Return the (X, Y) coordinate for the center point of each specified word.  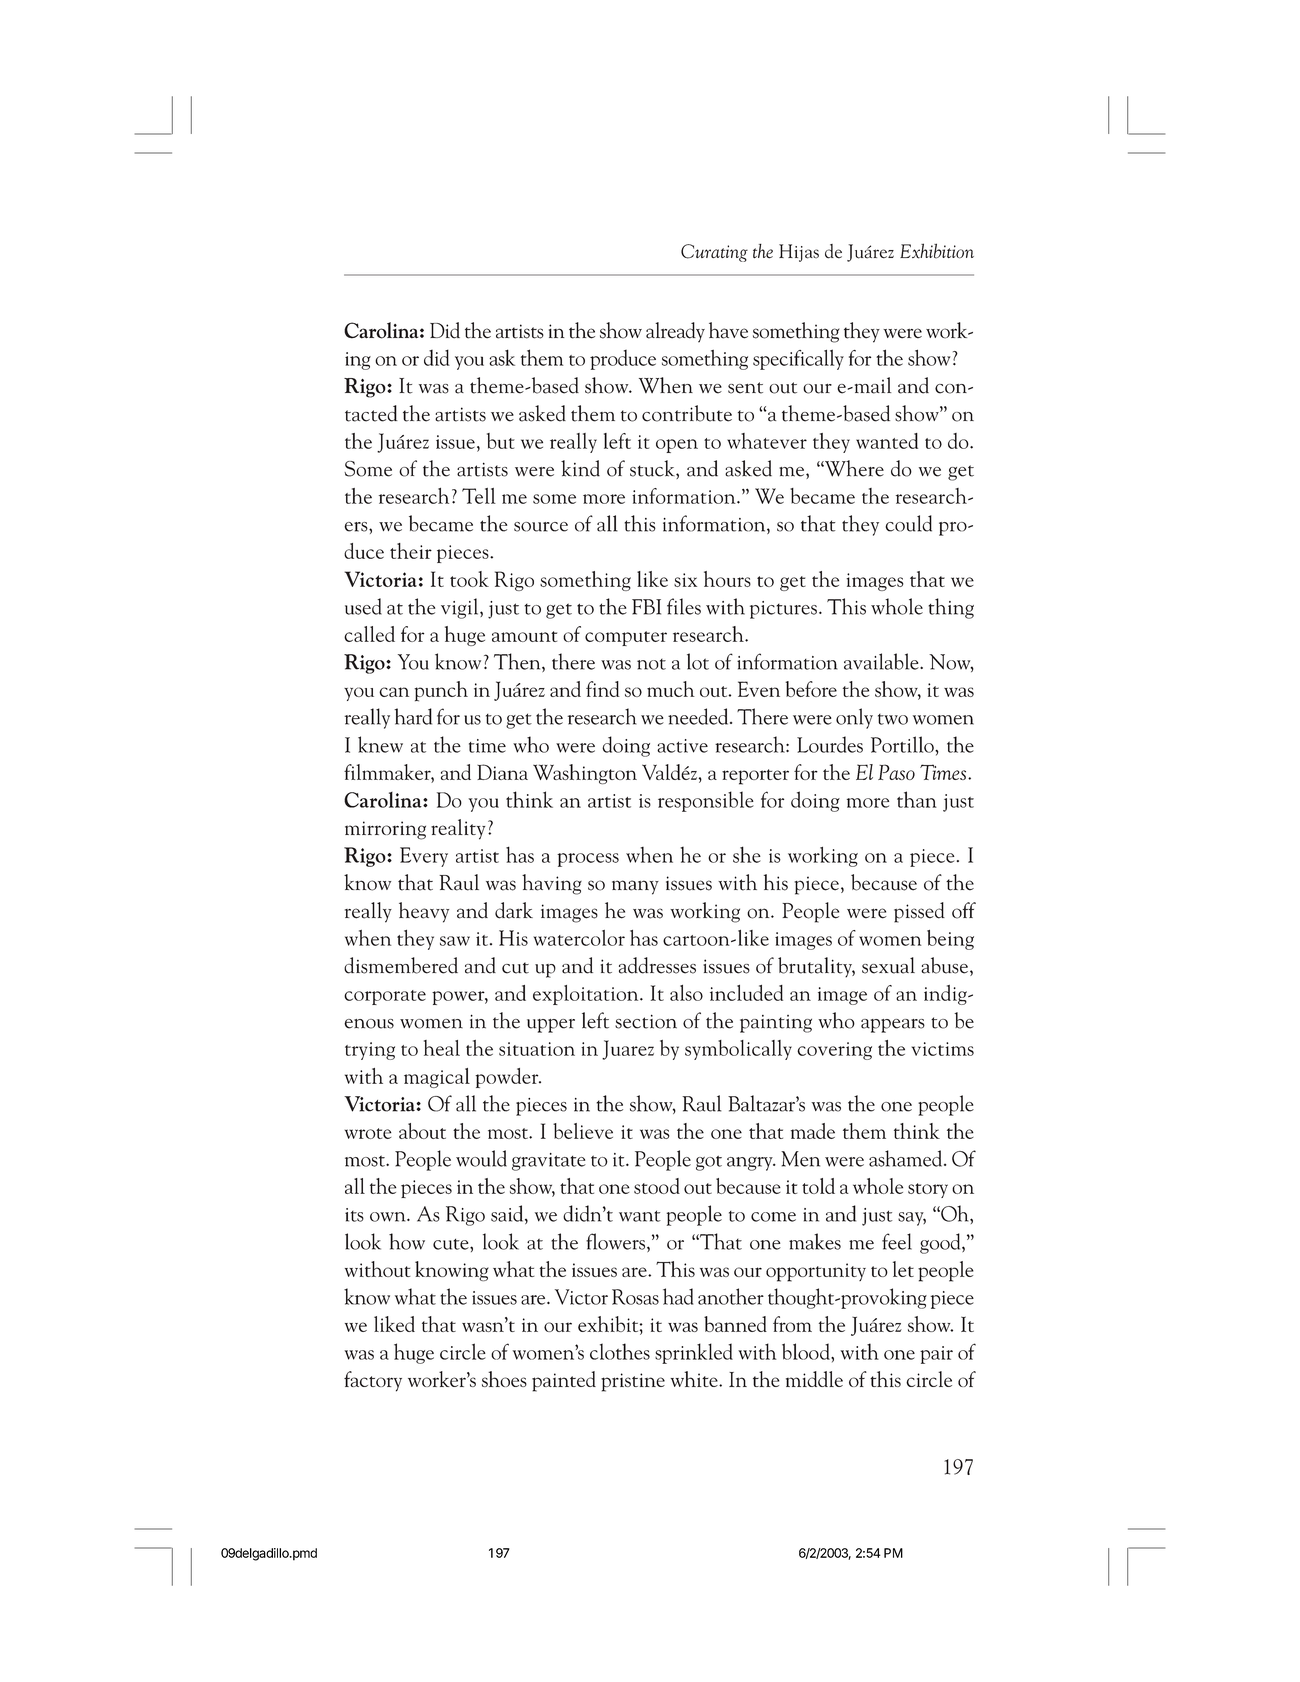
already (675, 332)
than (917, 799)
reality (458, 829)
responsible (706, 801)
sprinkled (694, 1353)
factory (373, 1381)
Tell (479, 496)
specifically (798, 359)
